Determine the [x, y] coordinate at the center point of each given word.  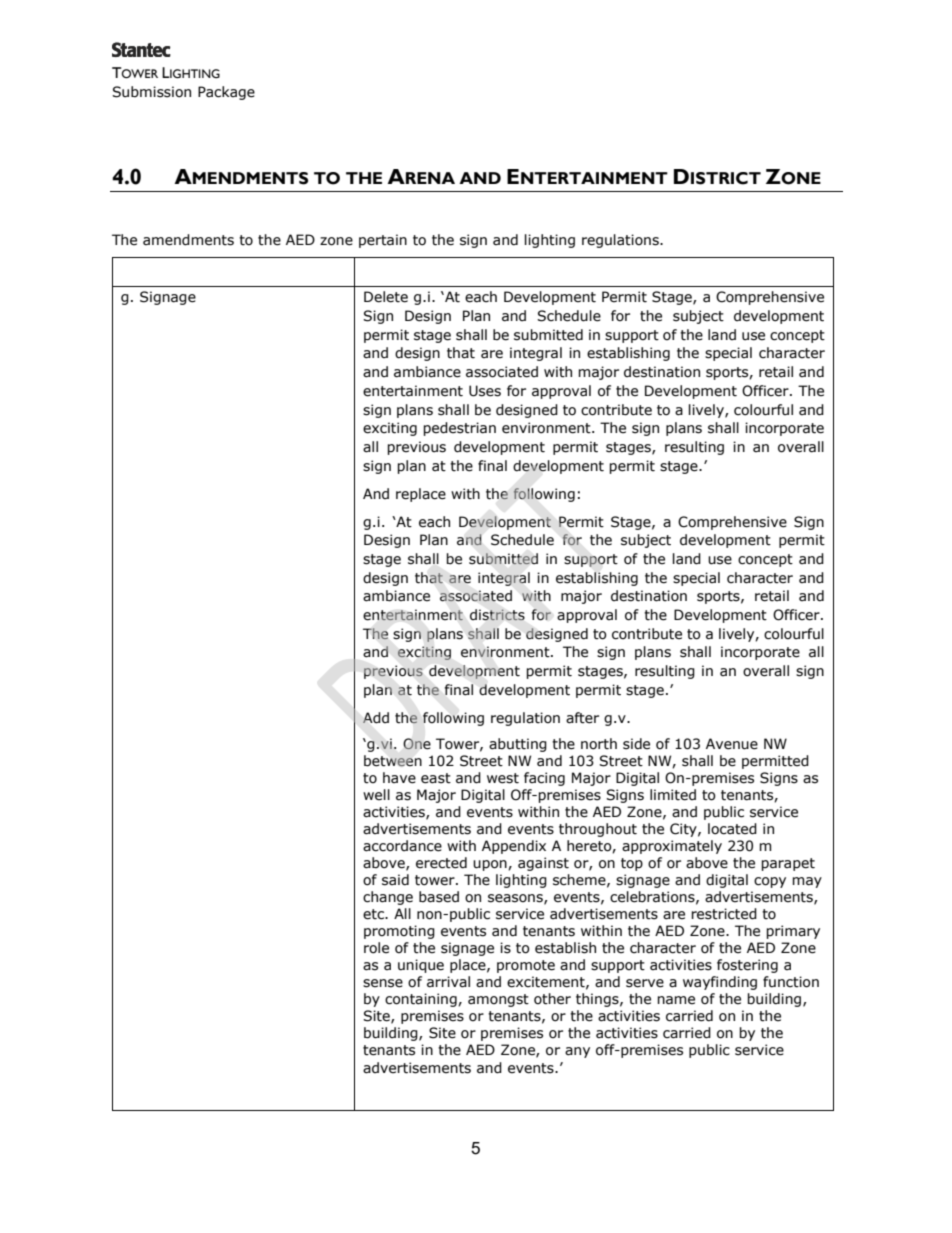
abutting [518, 745]
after [582, 718]
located [732, 829]
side [636, 744]
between [393, 761]
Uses [485, 391]
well [376, 795]
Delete [386, 297]
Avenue [732, 744]
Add [376, 718]
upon [491, 865]
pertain [383, 241]
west [503, 778]
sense [383, 983]
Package [226, 93]
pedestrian [459, 429]
